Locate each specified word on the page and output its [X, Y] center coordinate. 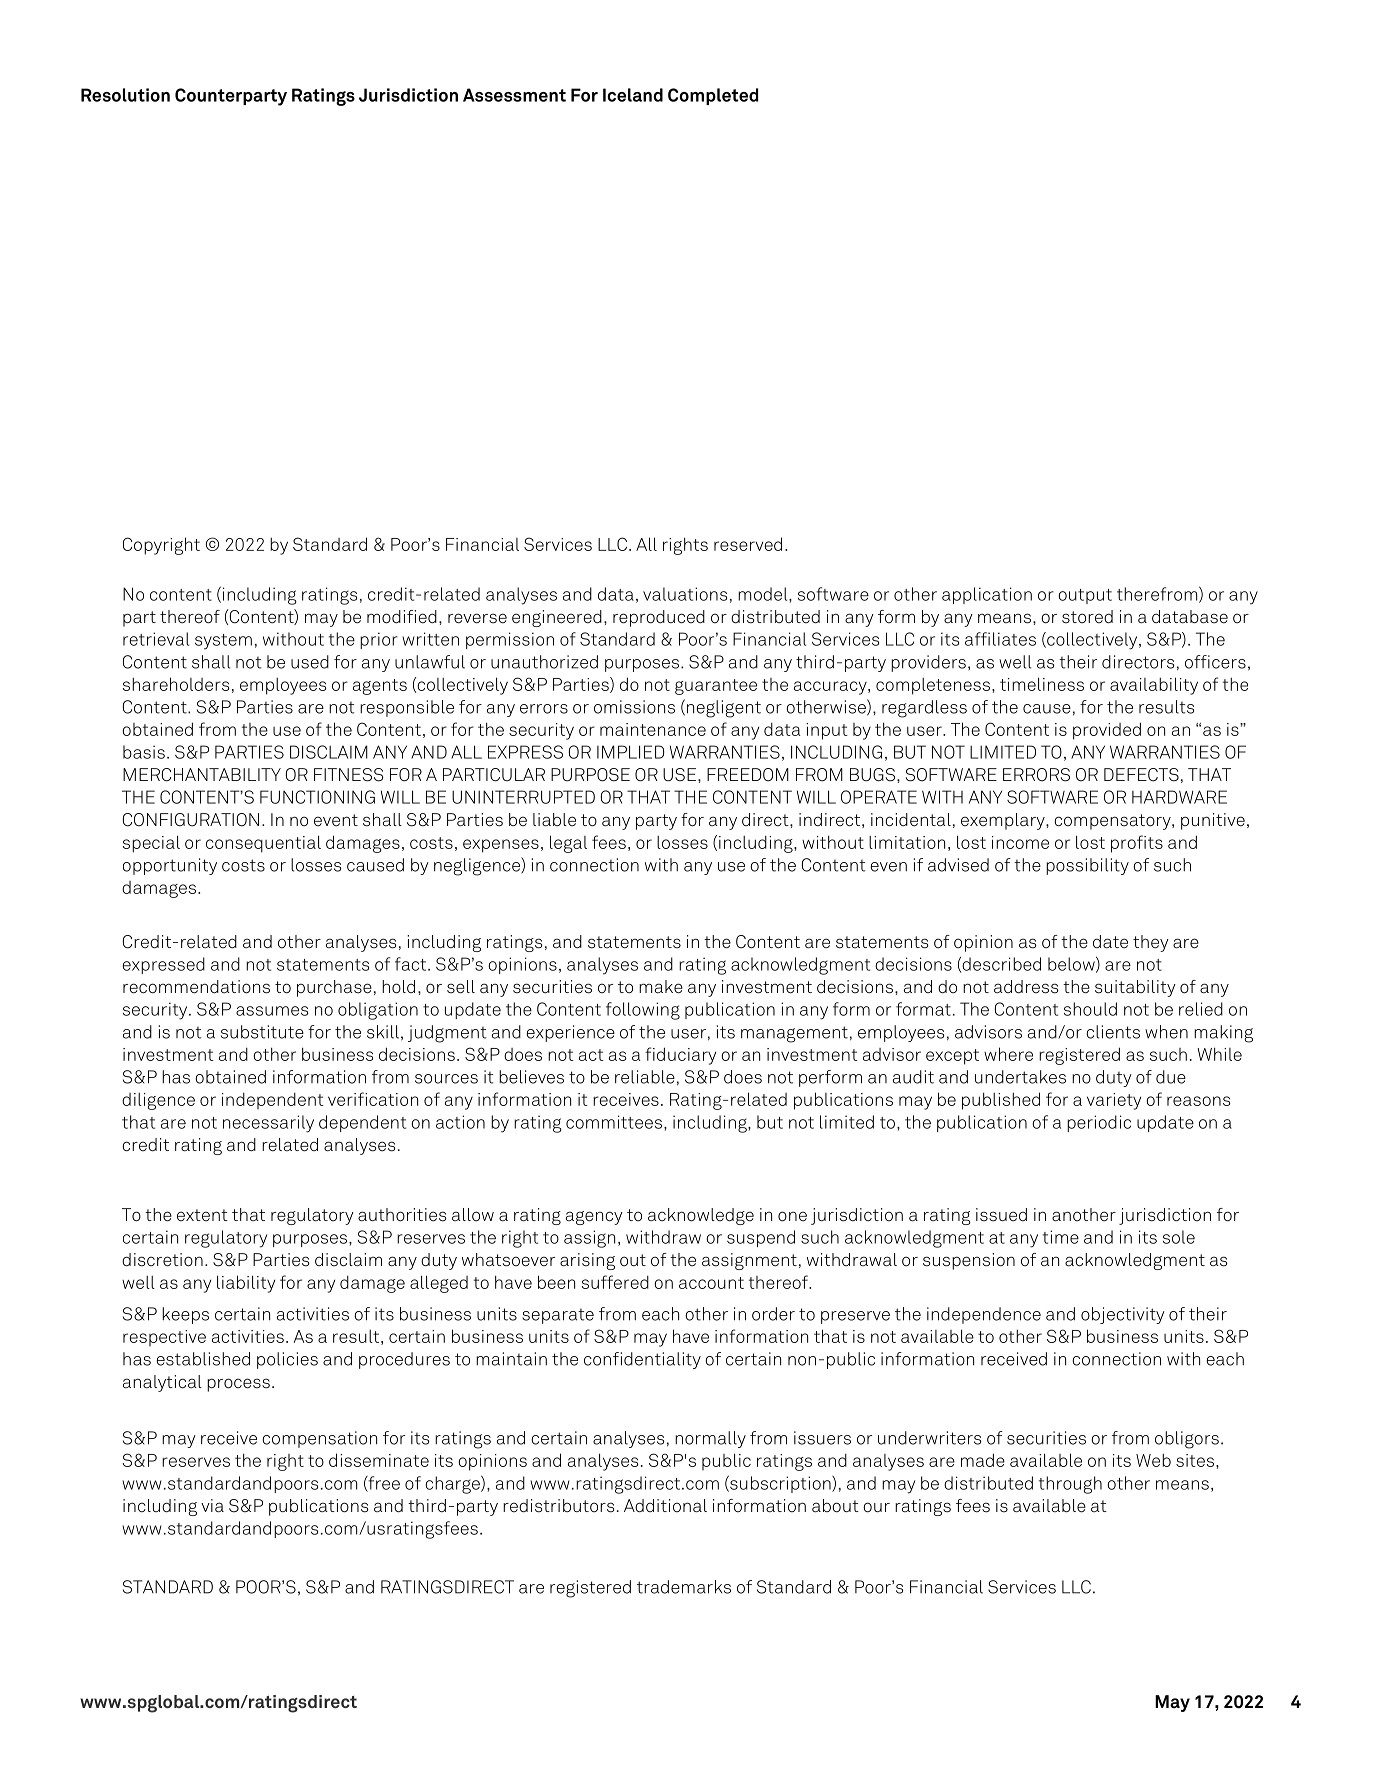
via [212, 1506]
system [223, 642]
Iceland [633, 95]
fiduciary [680, 1056]
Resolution [125, 95]
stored [1087, 617]
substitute [262, 1032]
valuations [685, 594]
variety [1114, 1101]
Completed [713, 96]
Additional [665, 1506]
